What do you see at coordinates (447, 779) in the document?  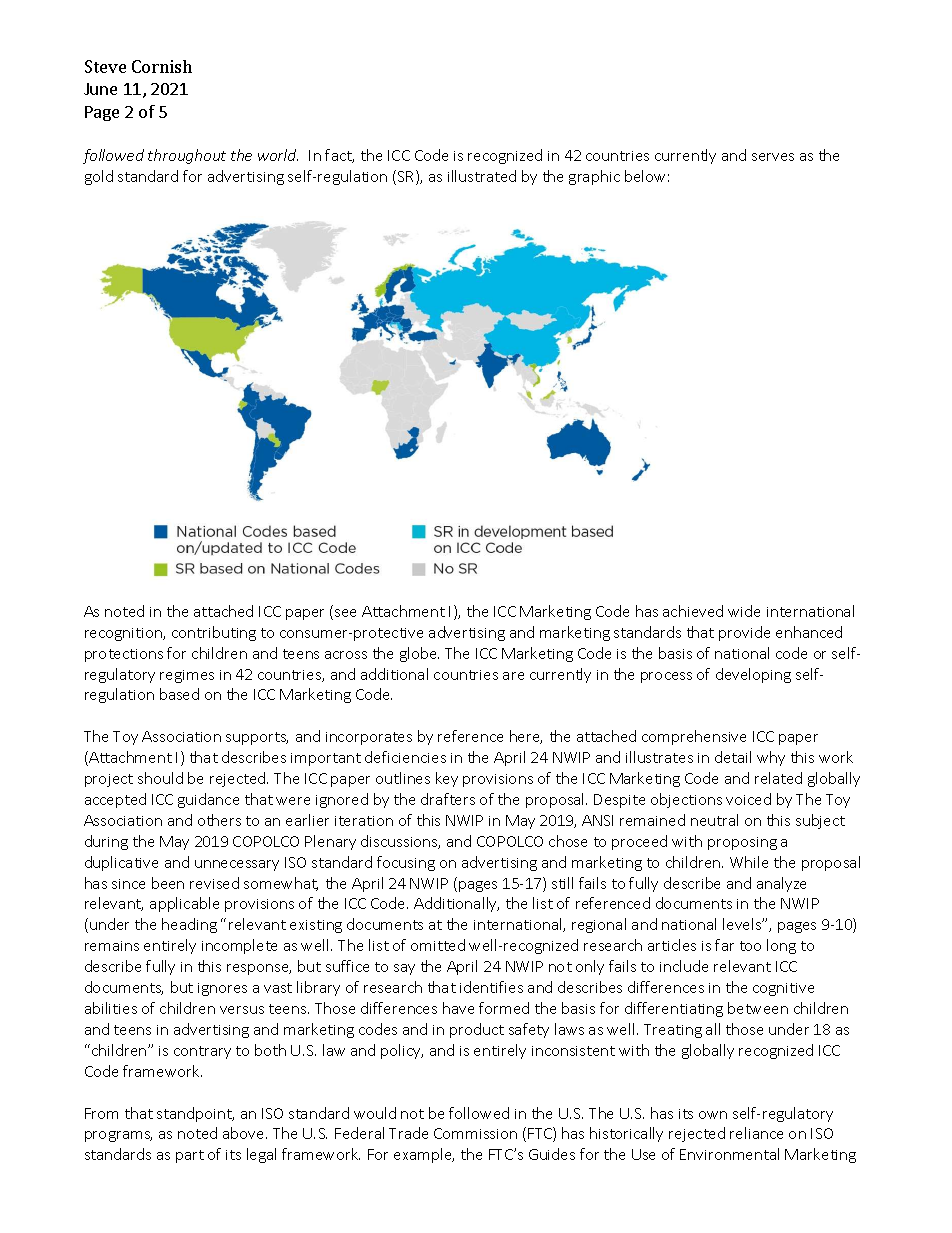 I see `key` at bounding box center [447, 779].
